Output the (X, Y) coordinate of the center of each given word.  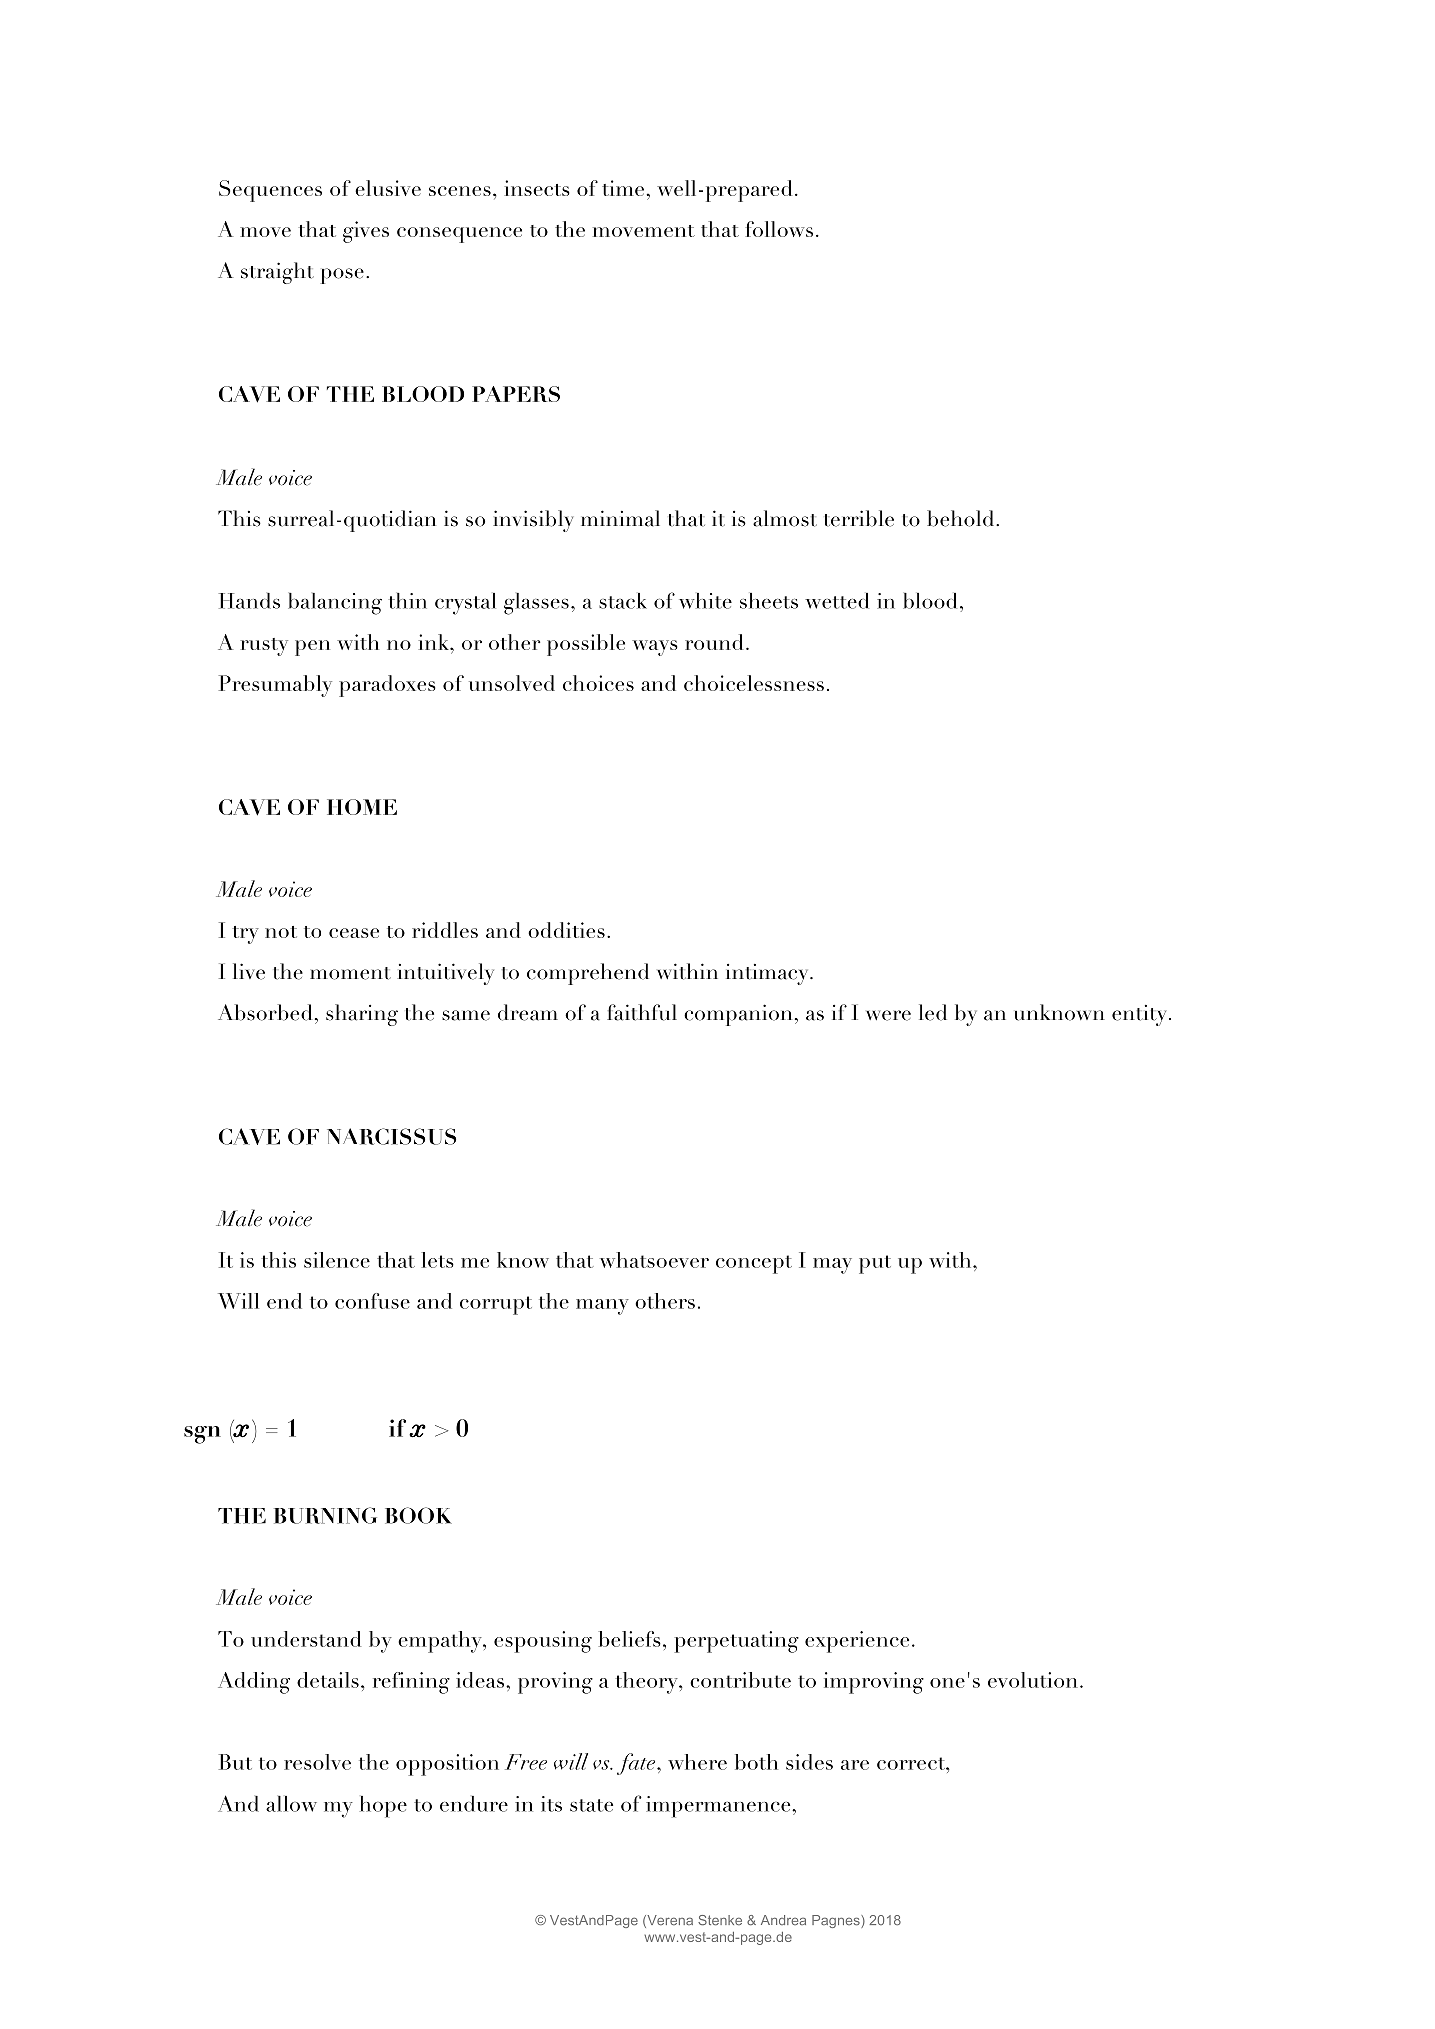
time (623, 188)
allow (291, 1804)
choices (598, 683)
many (602, 1307)
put (875, 1264)
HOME (362, 807)
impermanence (719, 1807)
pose (342, 276)
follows (779, 229)
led (933, 1012)
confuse (372, 1301)
